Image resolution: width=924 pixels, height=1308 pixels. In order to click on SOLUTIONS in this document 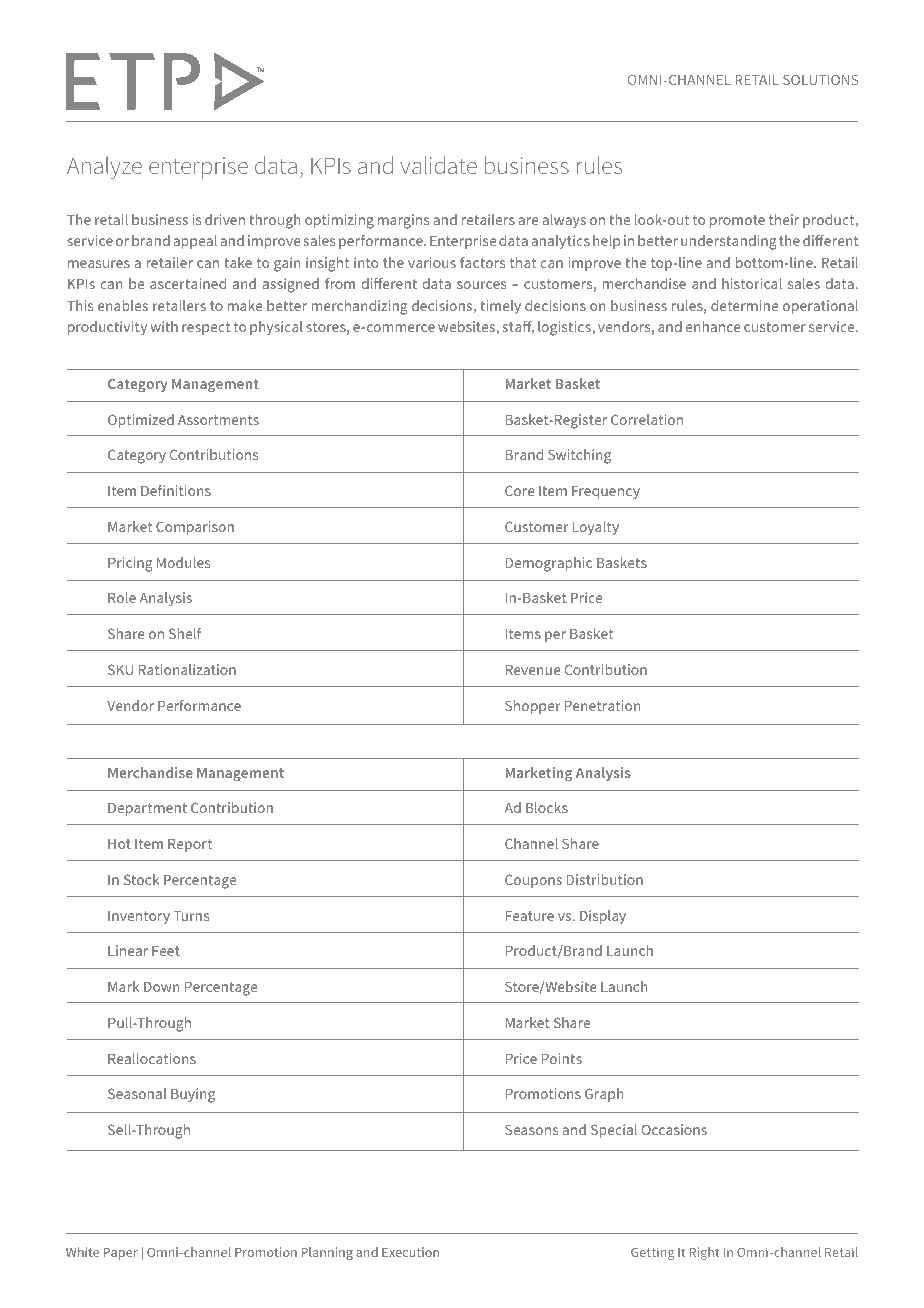, I will do `click(820, 80)`.
